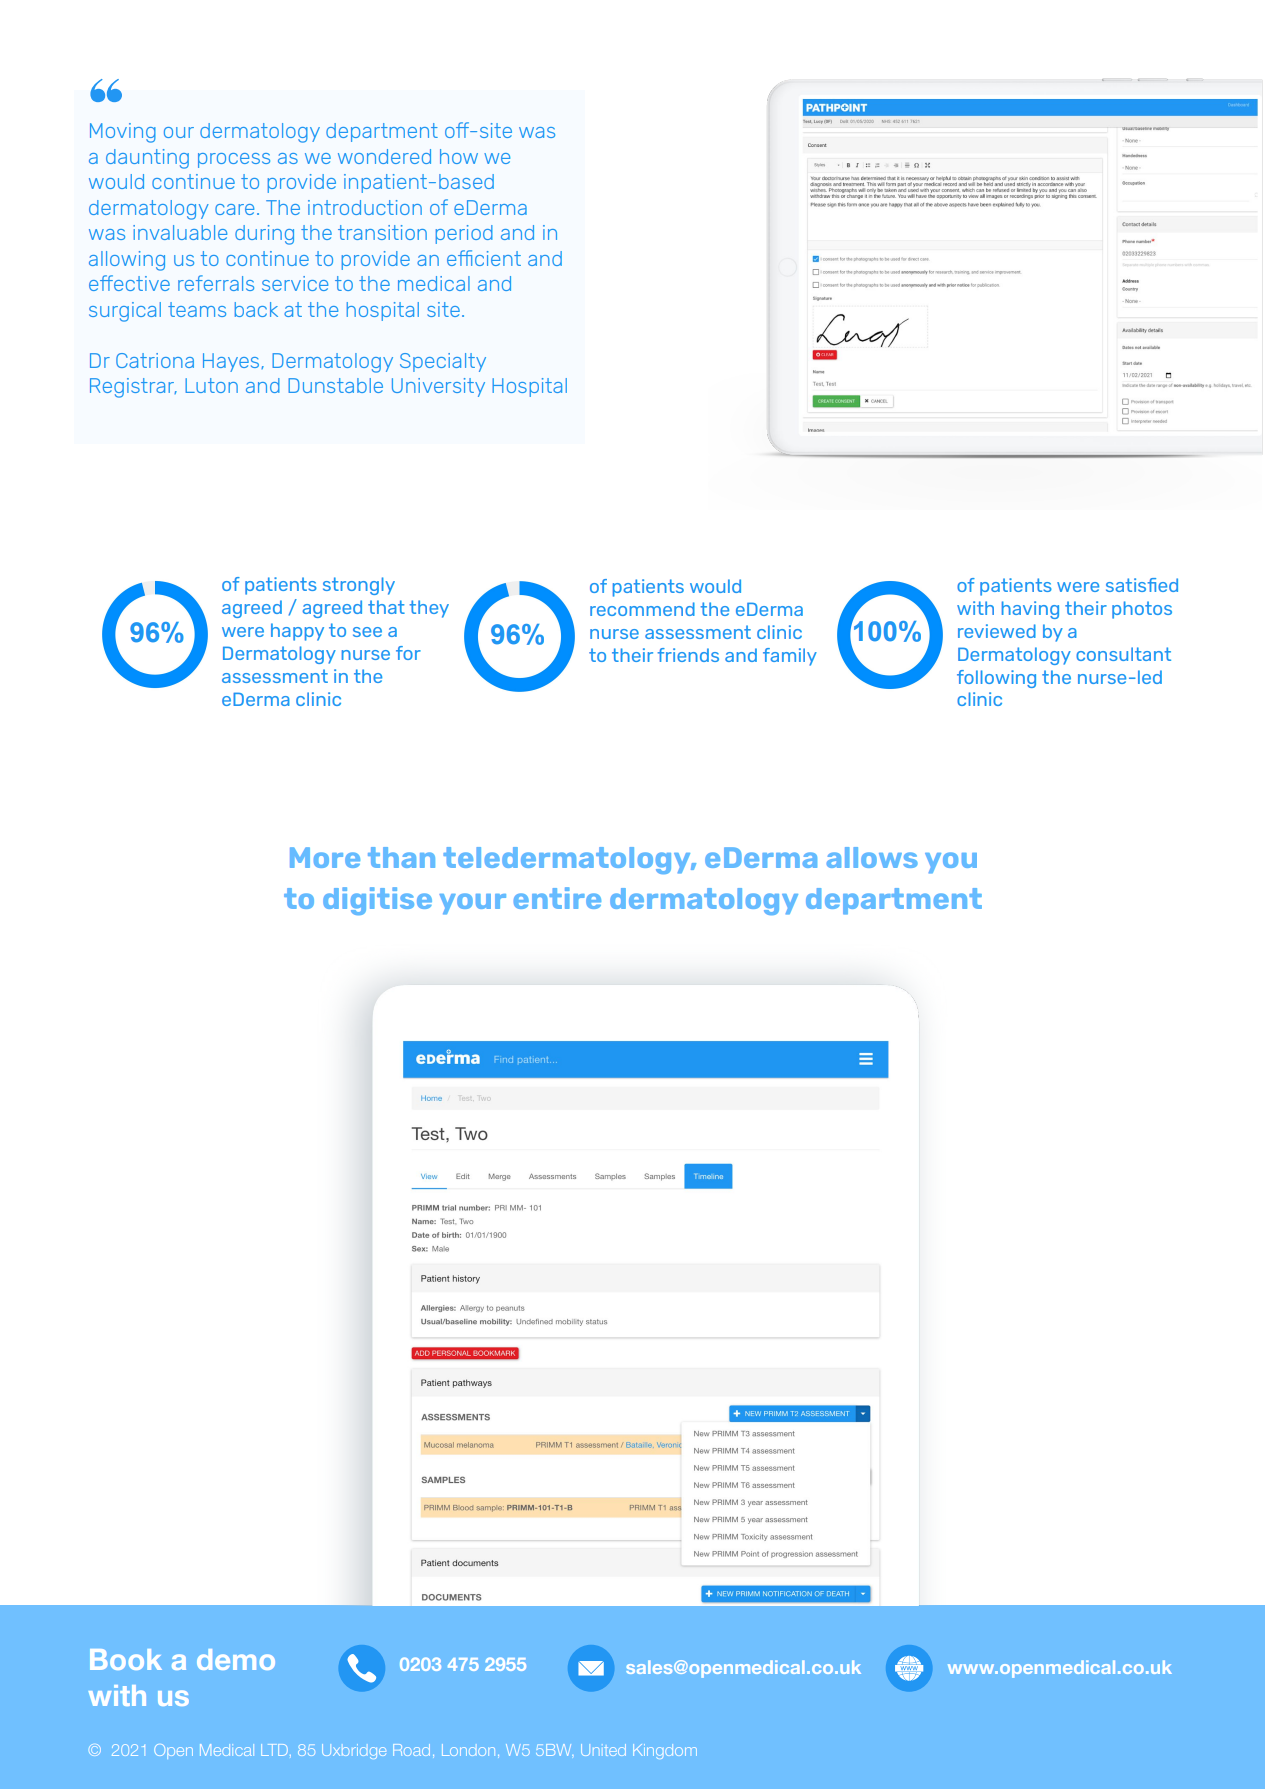 The image size is (1265, 1789). I want to click on your, so click(472, 904).
